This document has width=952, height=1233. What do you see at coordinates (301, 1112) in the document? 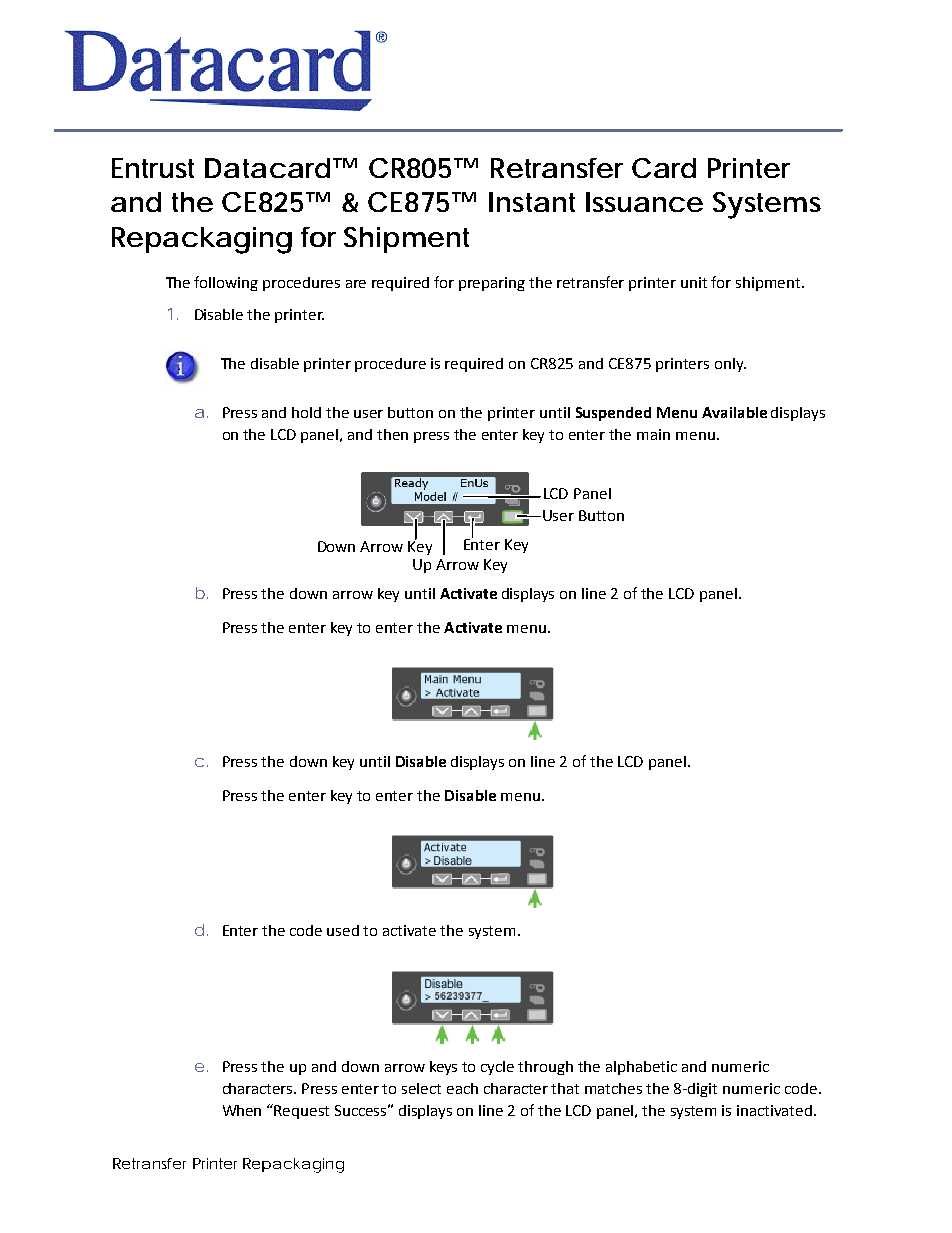
I see `Request` at bounding box center [301, 1112].
